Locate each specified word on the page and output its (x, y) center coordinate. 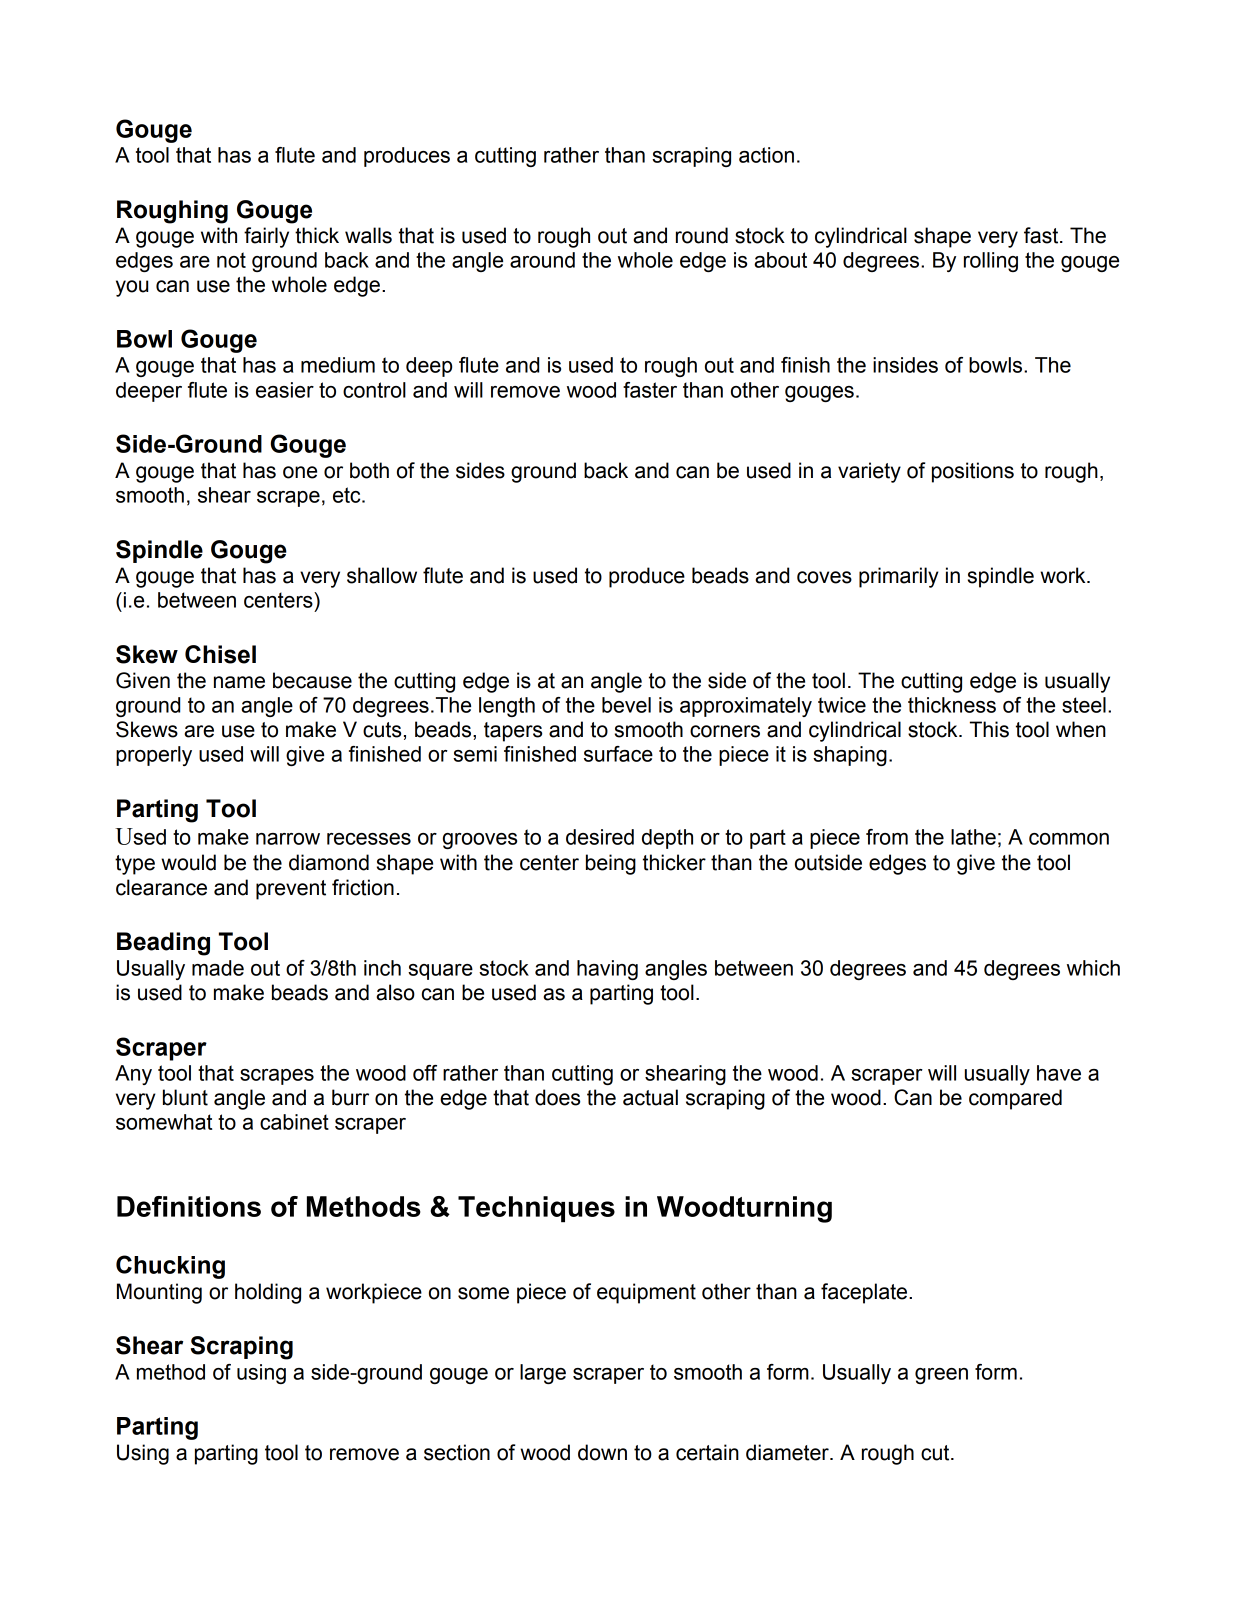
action (766, 155)
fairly (266, 237)
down (602, 1452)
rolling (991, 262)
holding (268, 1293)
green (941, 1376)
